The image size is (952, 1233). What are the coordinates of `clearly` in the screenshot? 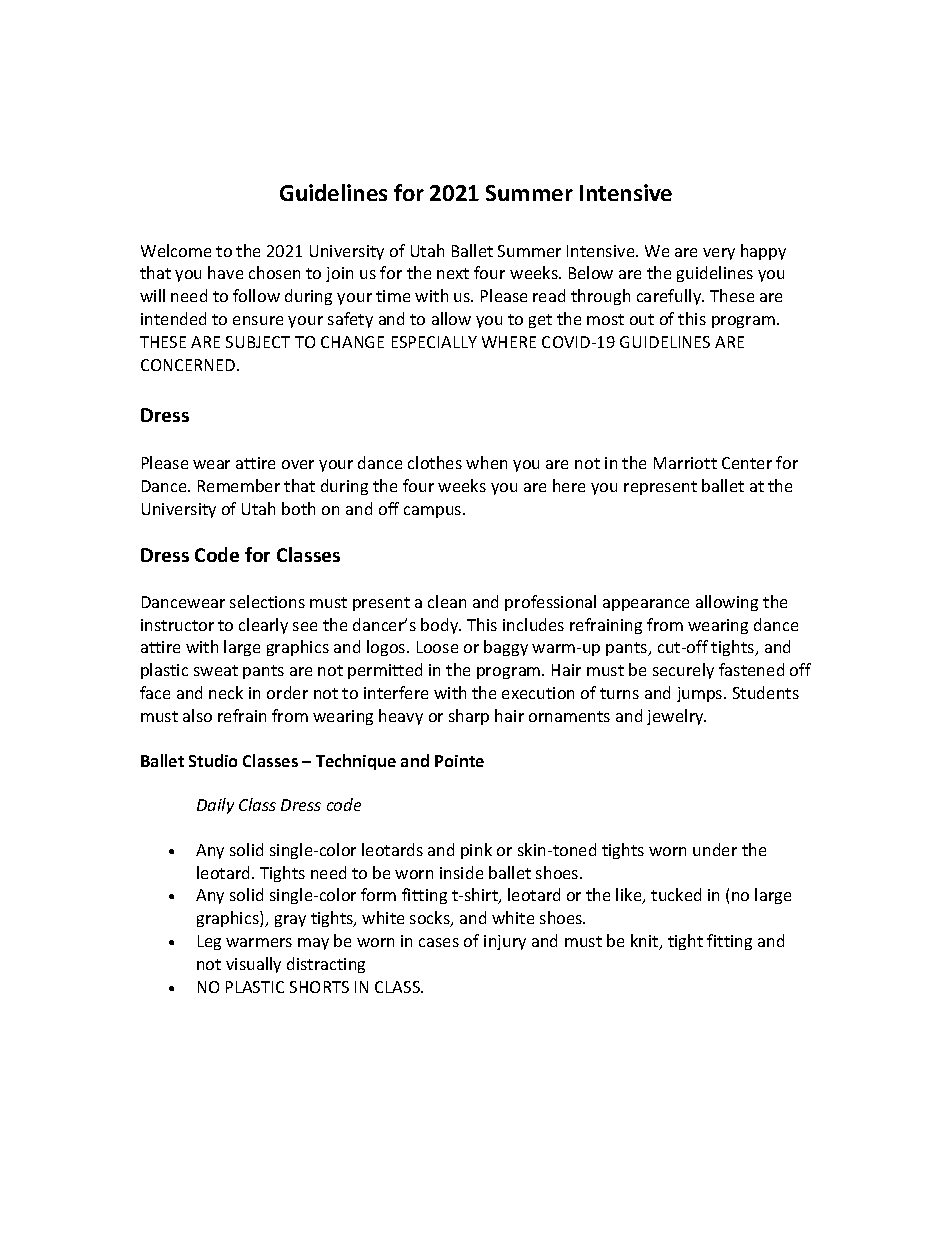 It's located at (263, 626).
